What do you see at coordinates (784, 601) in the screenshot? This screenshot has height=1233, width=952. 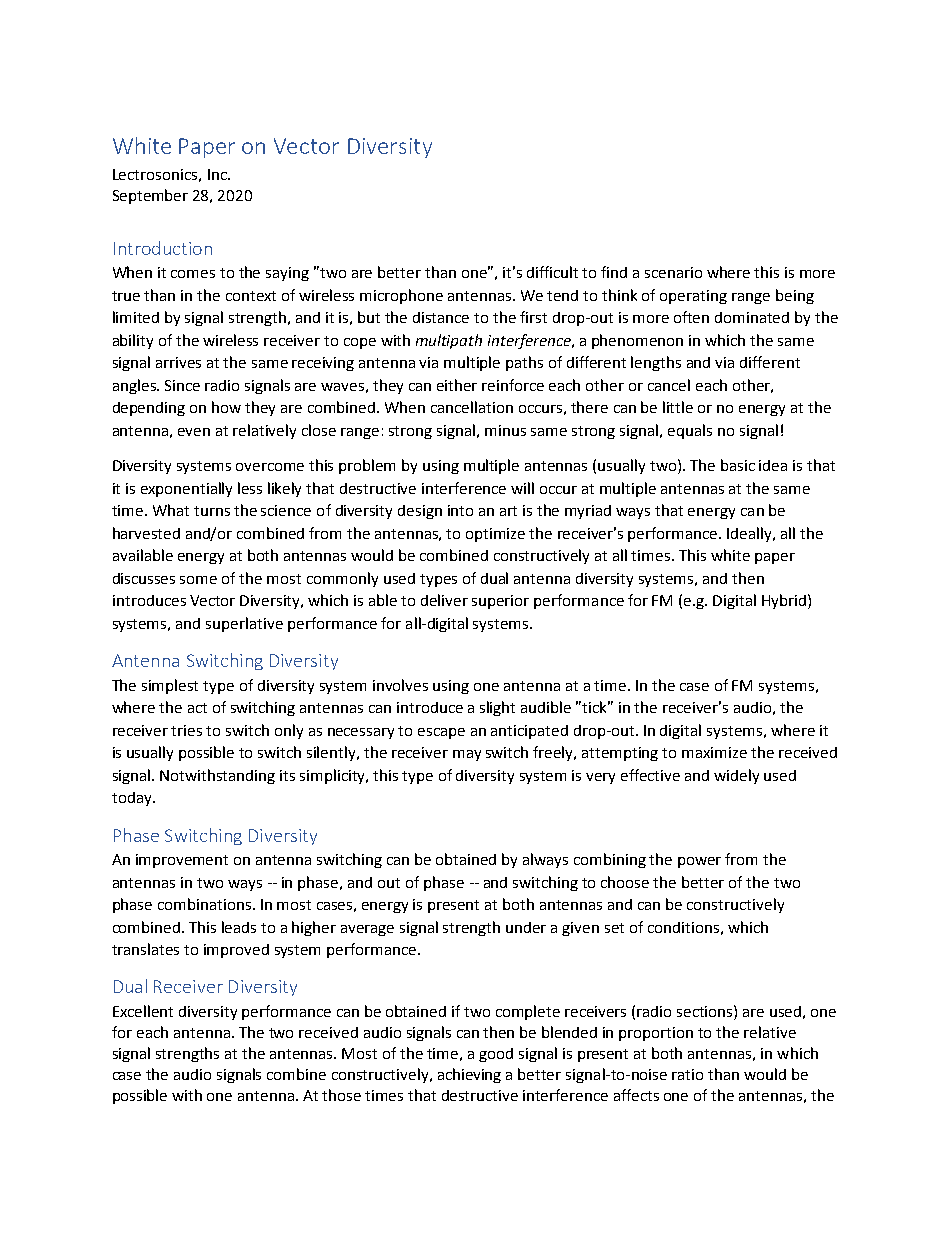 I see `Hybrid` at bounding box center [784, 601].
